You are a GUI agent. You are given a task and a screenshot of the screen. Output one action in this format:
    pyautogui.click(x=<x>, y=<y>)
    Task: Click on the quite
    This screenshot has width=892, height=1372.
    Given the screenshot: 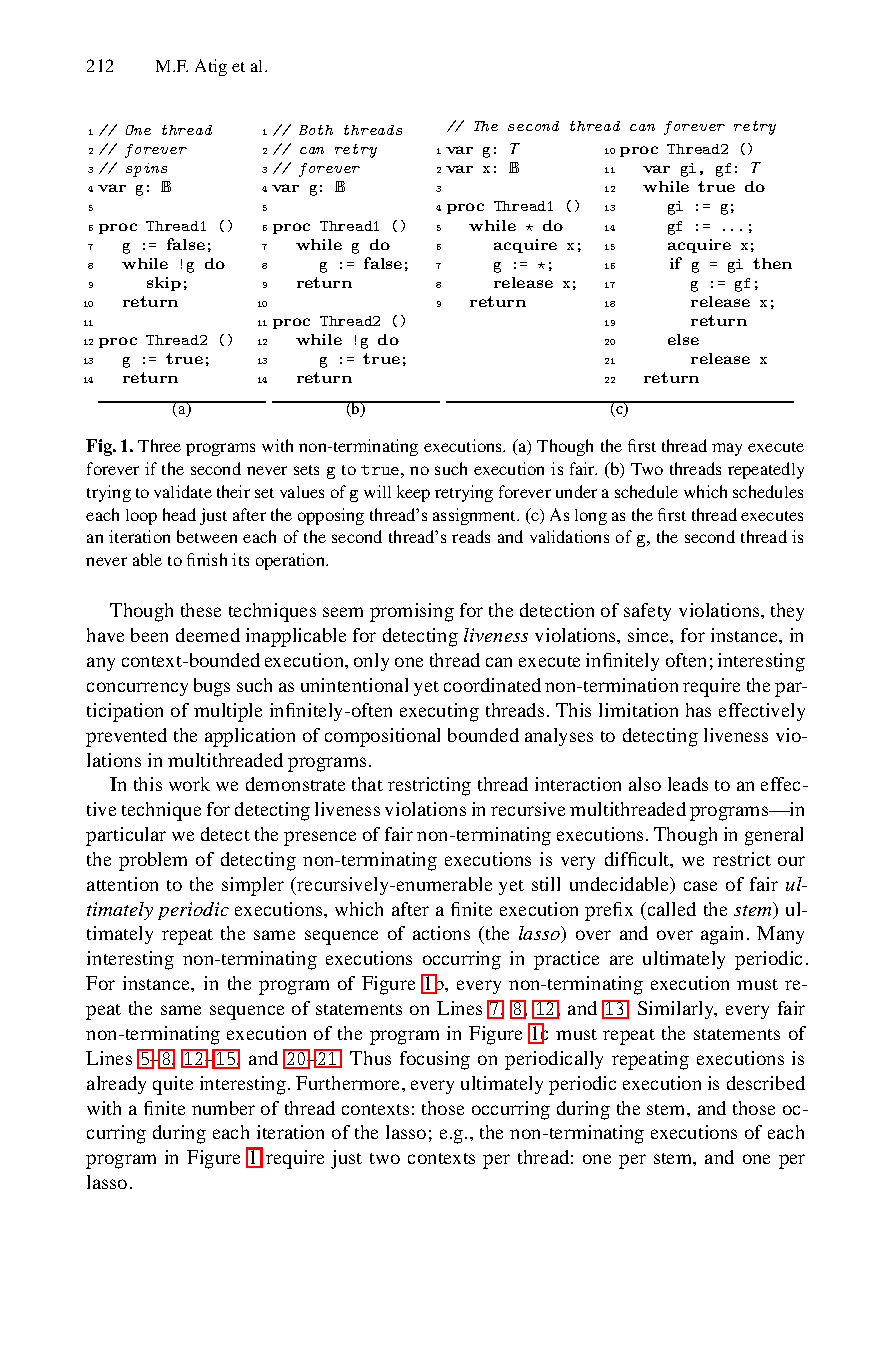 What is the action you would take?
    pyautogui.click(x=173, y=1085)
